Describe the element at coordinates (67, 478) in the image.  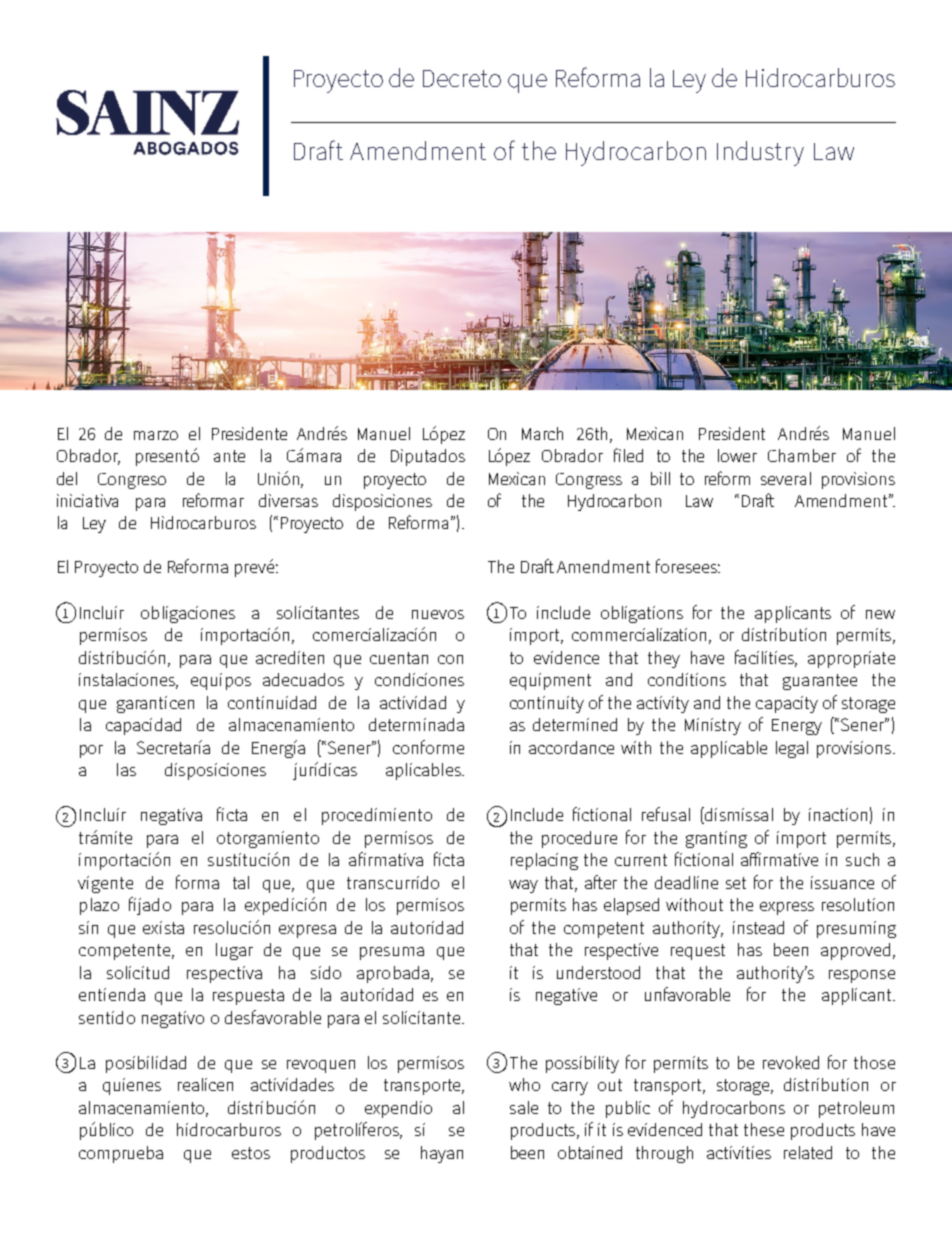
I see `del` at that location.
